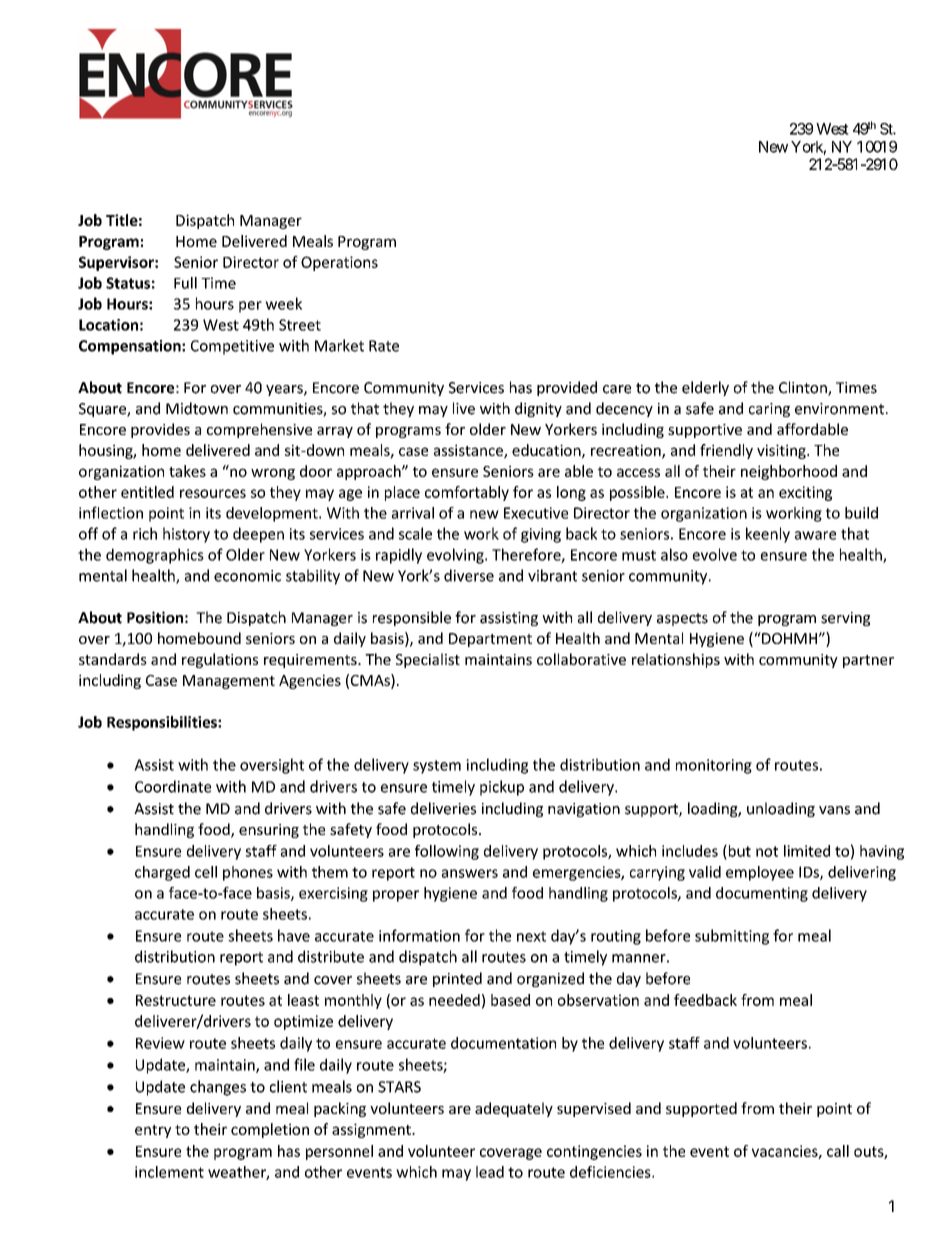 The width and height of the screenshot is (952, 1233). Describe the element at coordinates (437, 767) in the screenshot. I see `system` at that location.
